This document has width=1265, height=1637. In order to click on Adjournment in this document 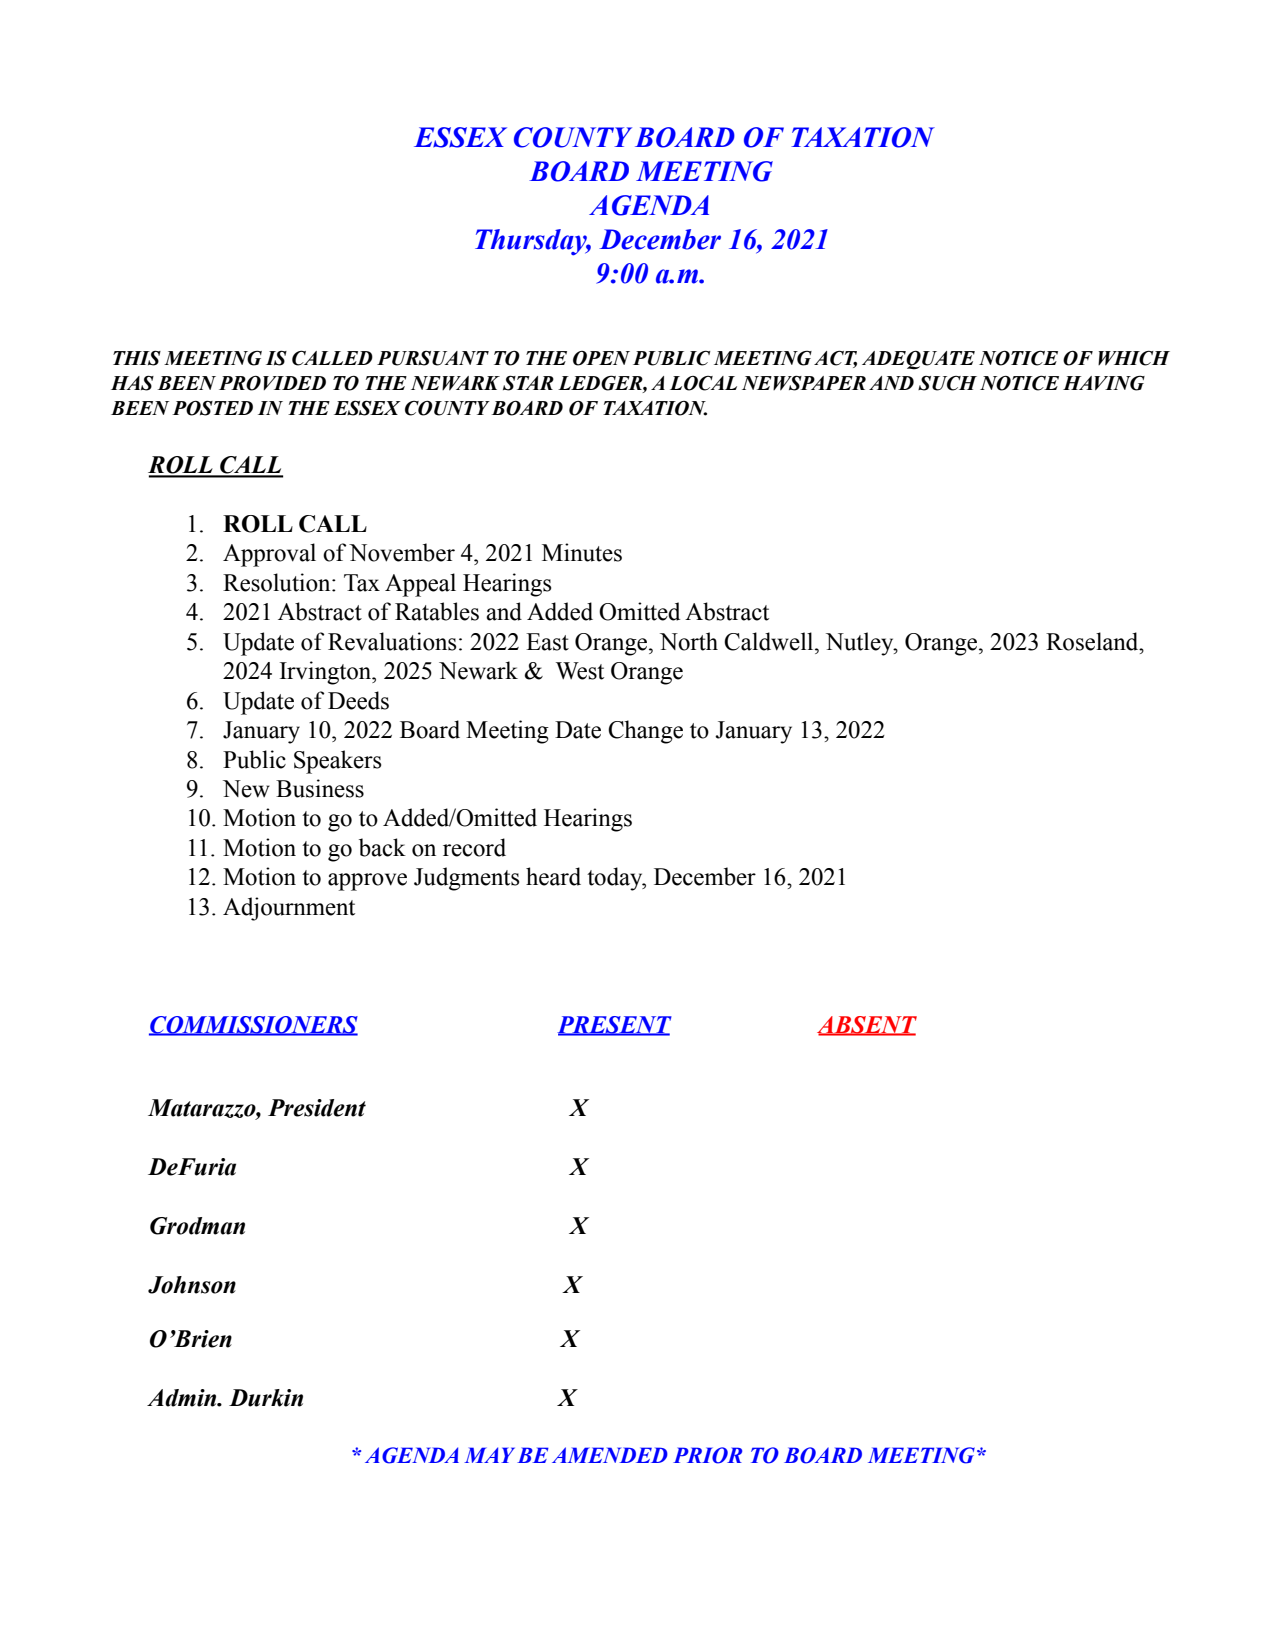, I will do `click(289, 909)`.
